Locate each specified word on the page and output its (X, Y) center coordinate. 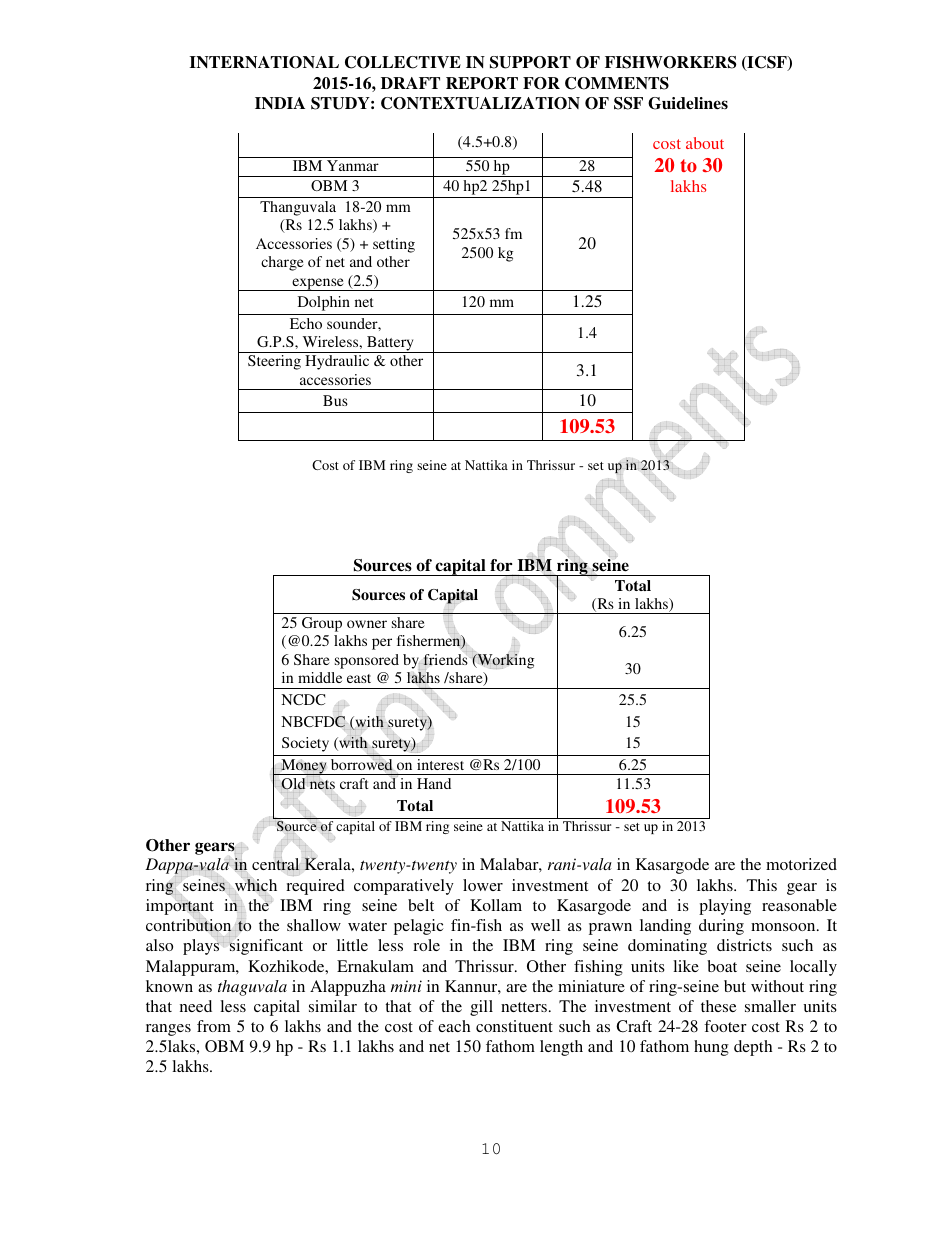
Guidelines (688, 103)
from (214, 1026)
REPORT (482, 83)
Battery (390, 344)
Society (305, 744)
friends (445, 660)
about (705, 143)
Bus (335, 400)
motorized (801, 864)
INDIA (280, 103)
